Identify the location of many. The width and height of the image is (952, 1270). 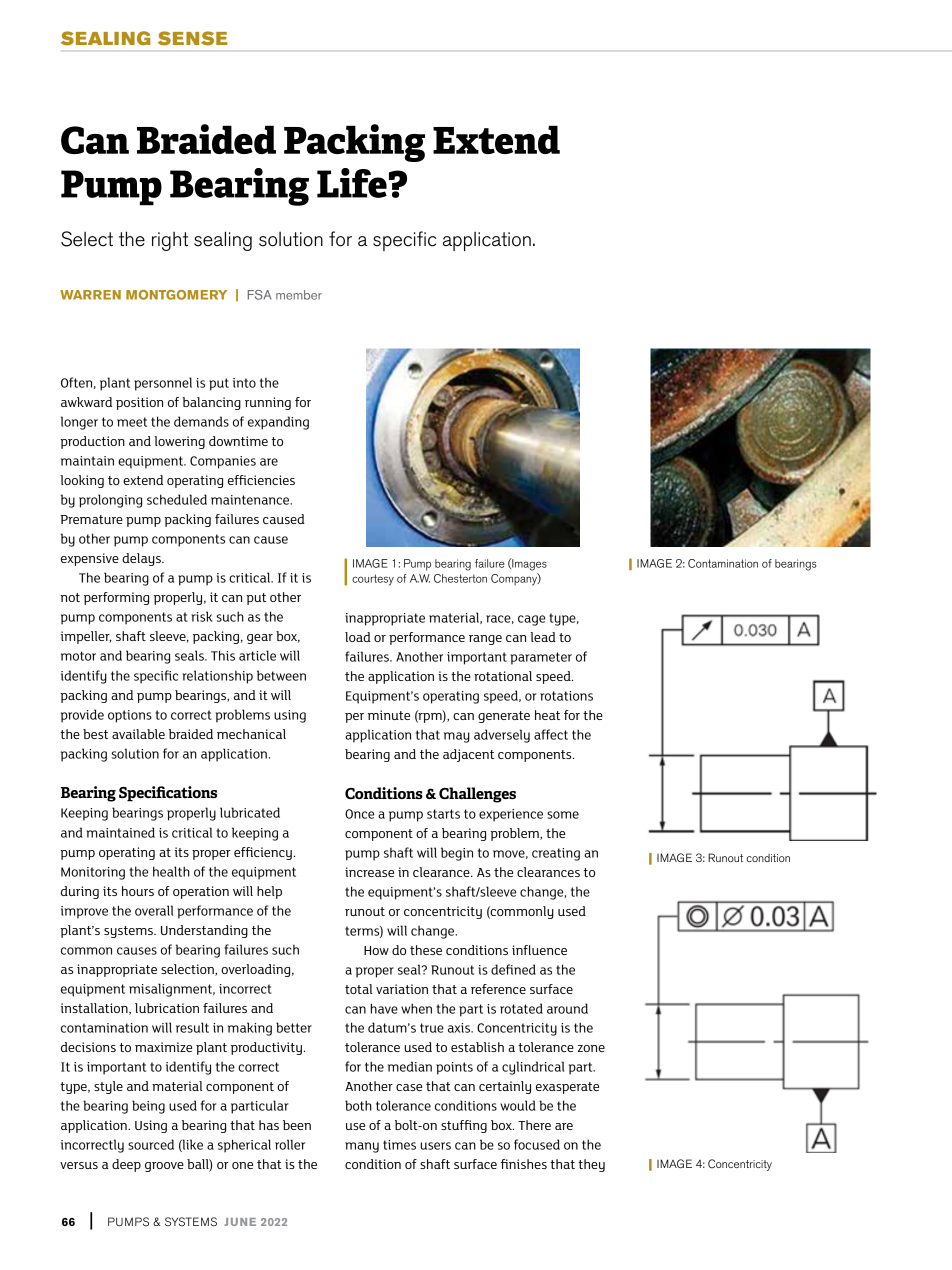
(362, 1147).
